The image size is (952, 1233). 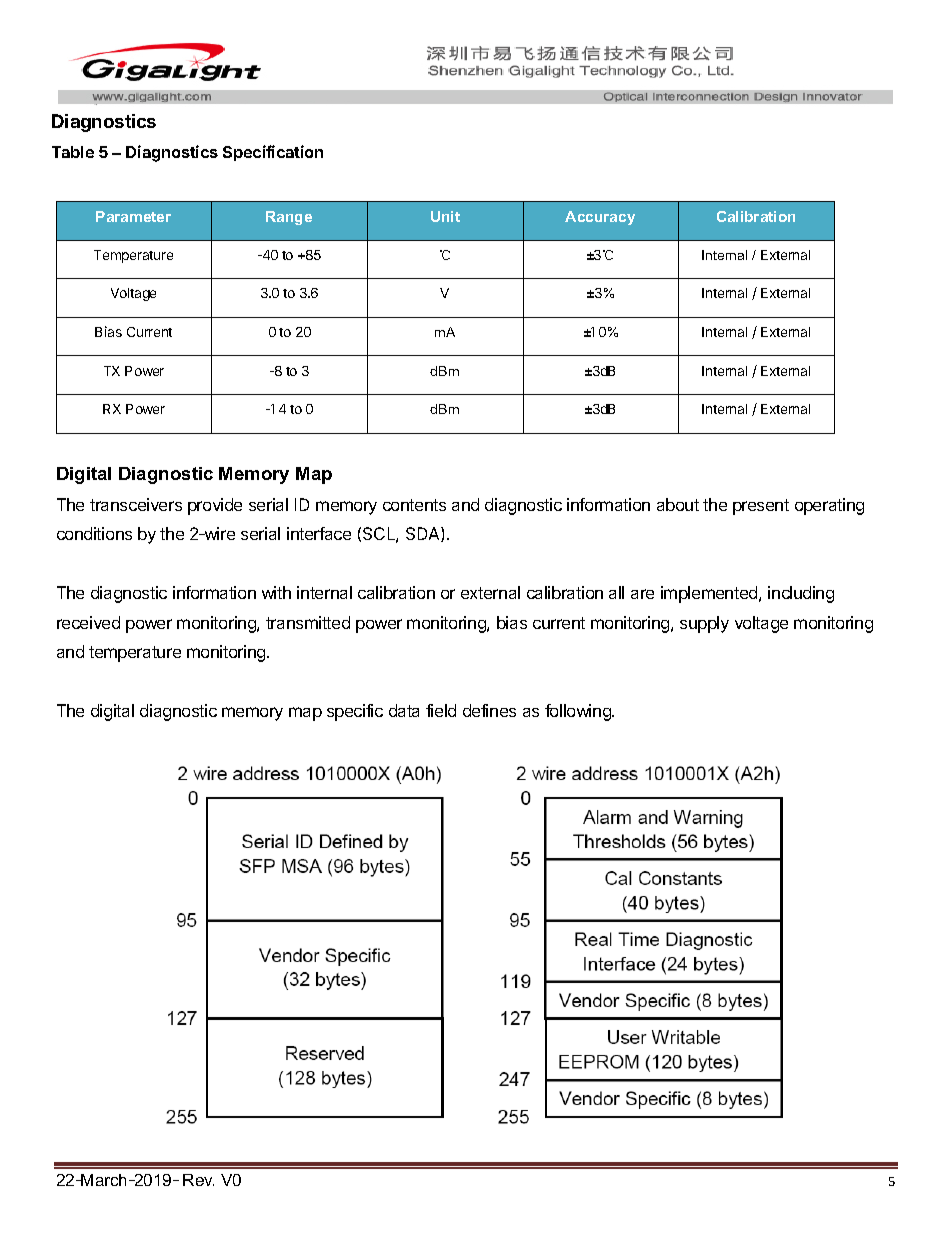 What do you see at coordinates (441, 710) in the page?
I see `field` at bounding box center [441, 710].
